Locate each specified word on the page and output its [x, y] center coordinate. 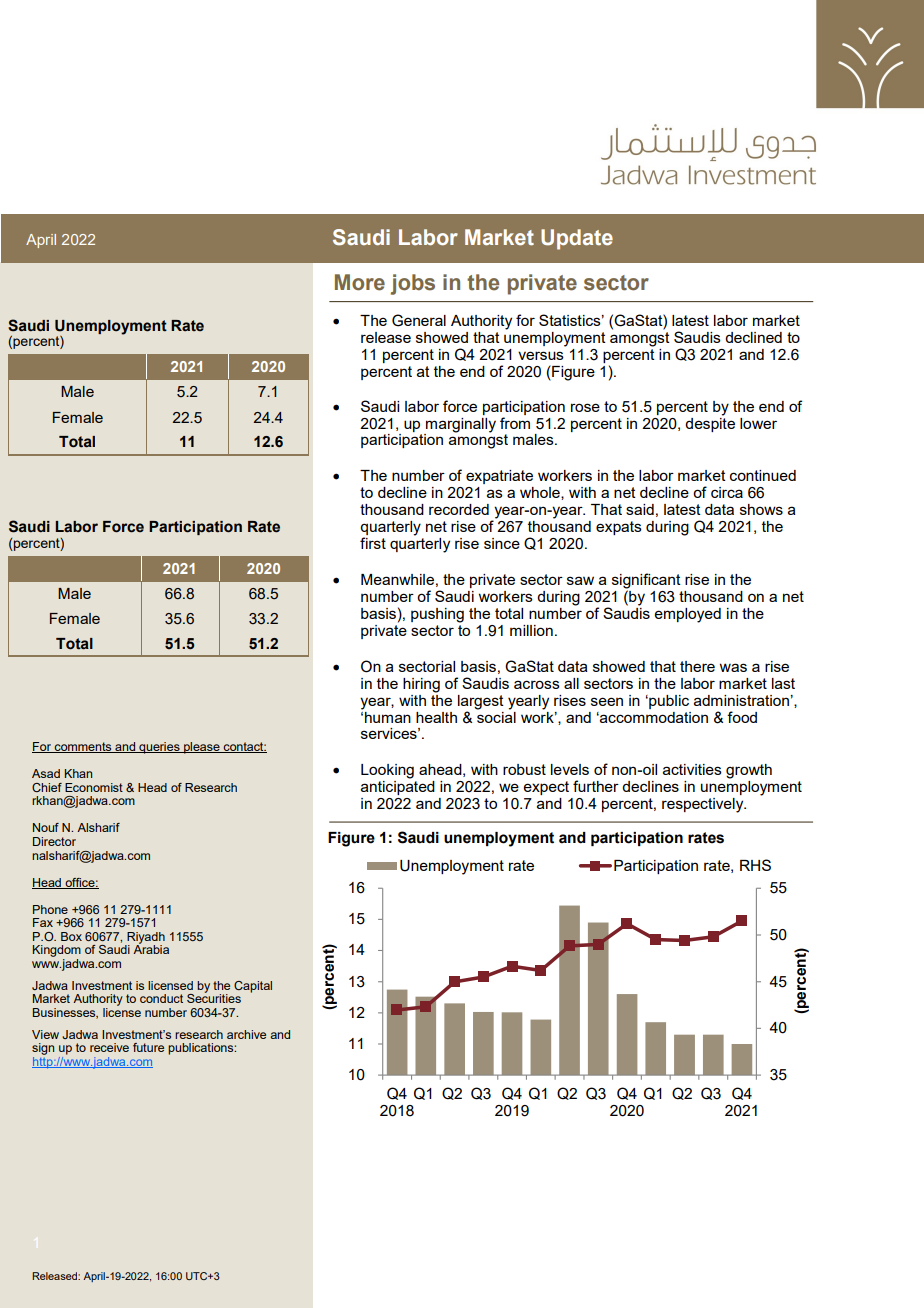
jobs [413, 284]
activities [692, 769]
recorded [459, 509]
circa [727, 492]
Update [577, 239]
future [148, 1047]
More [360, 282]
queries [159, 748]
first [373, 543]
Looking [387, 771]
